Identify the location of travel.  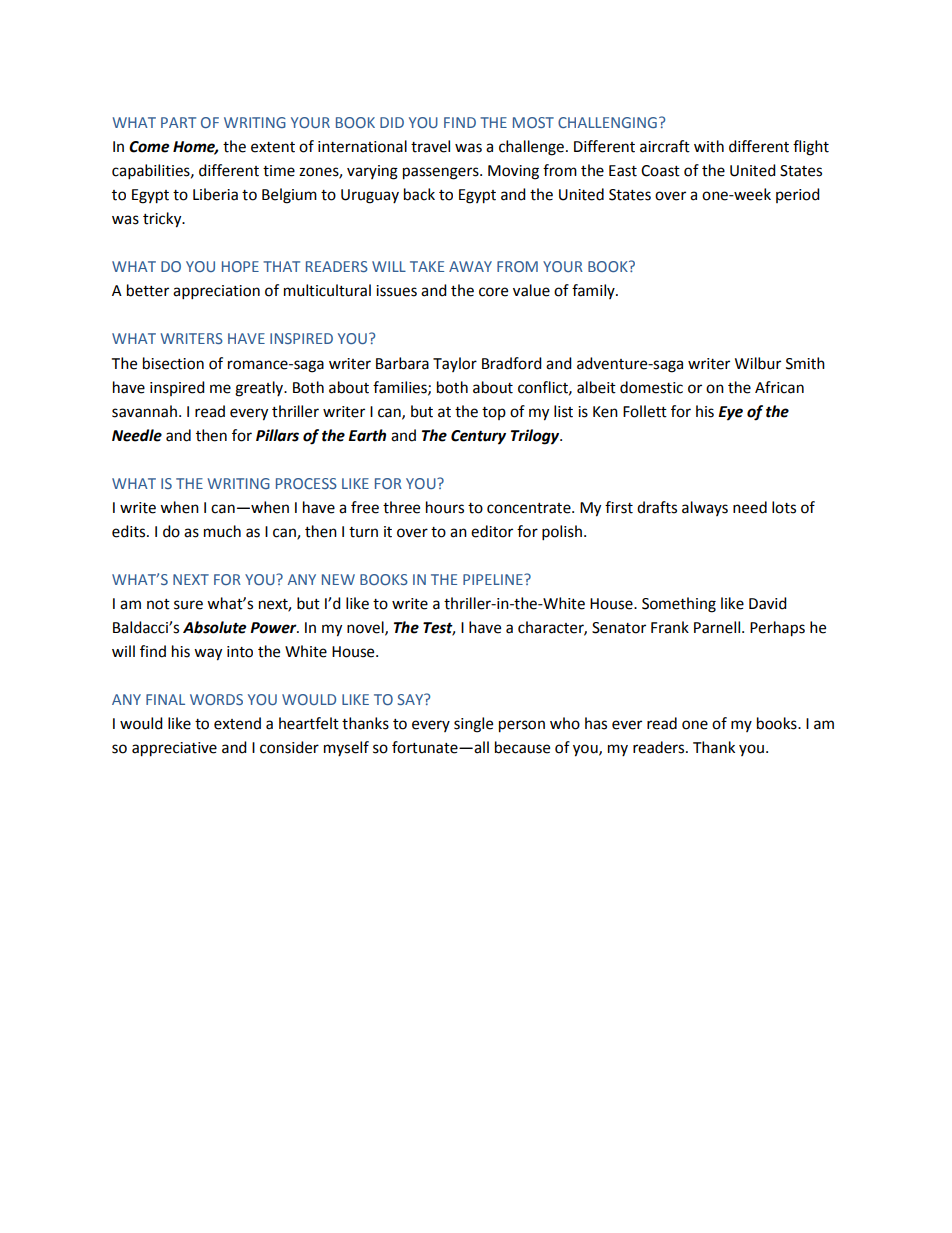
(430, 146).
